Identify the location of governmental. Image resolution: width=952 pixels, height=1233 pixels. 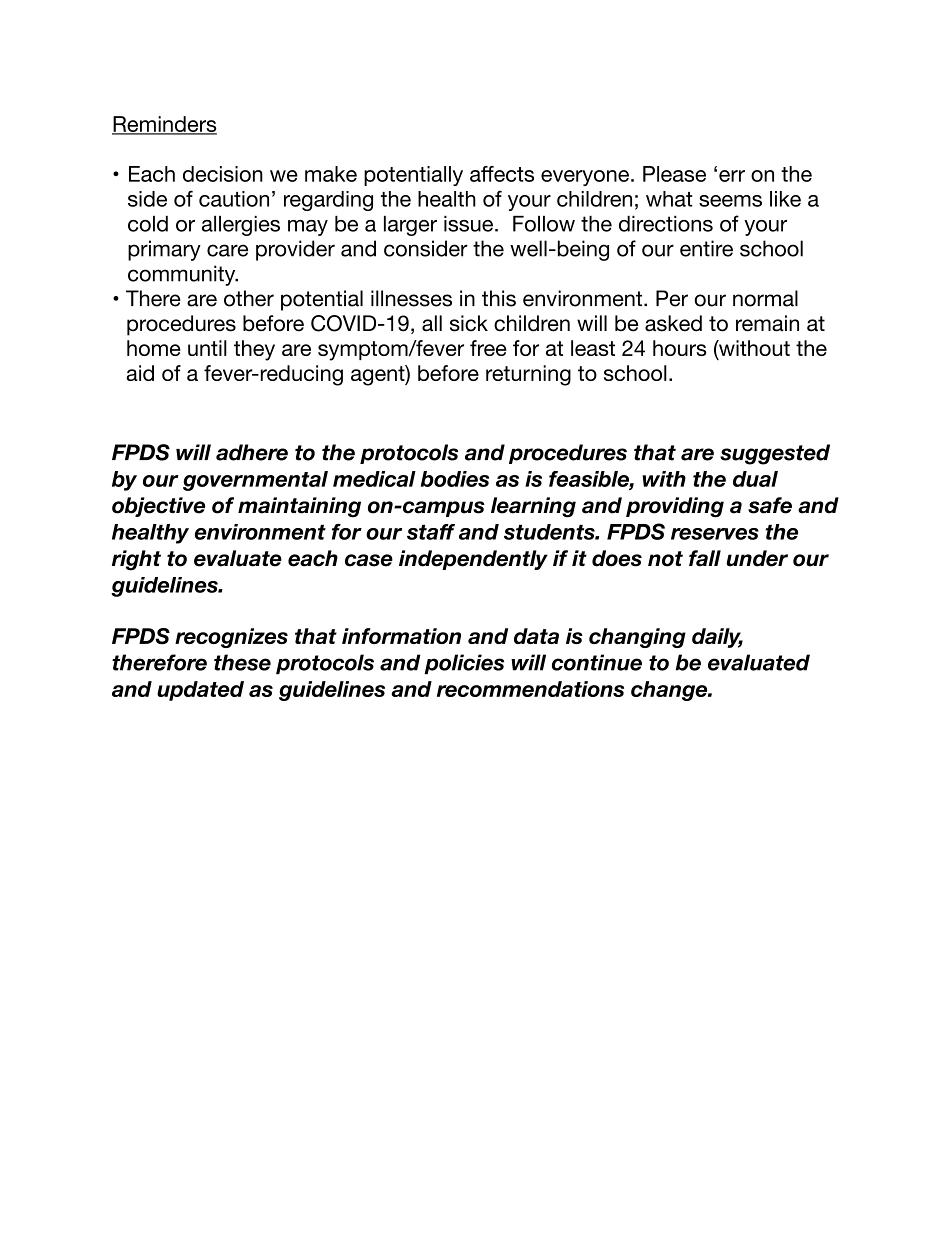
(255, 481).
